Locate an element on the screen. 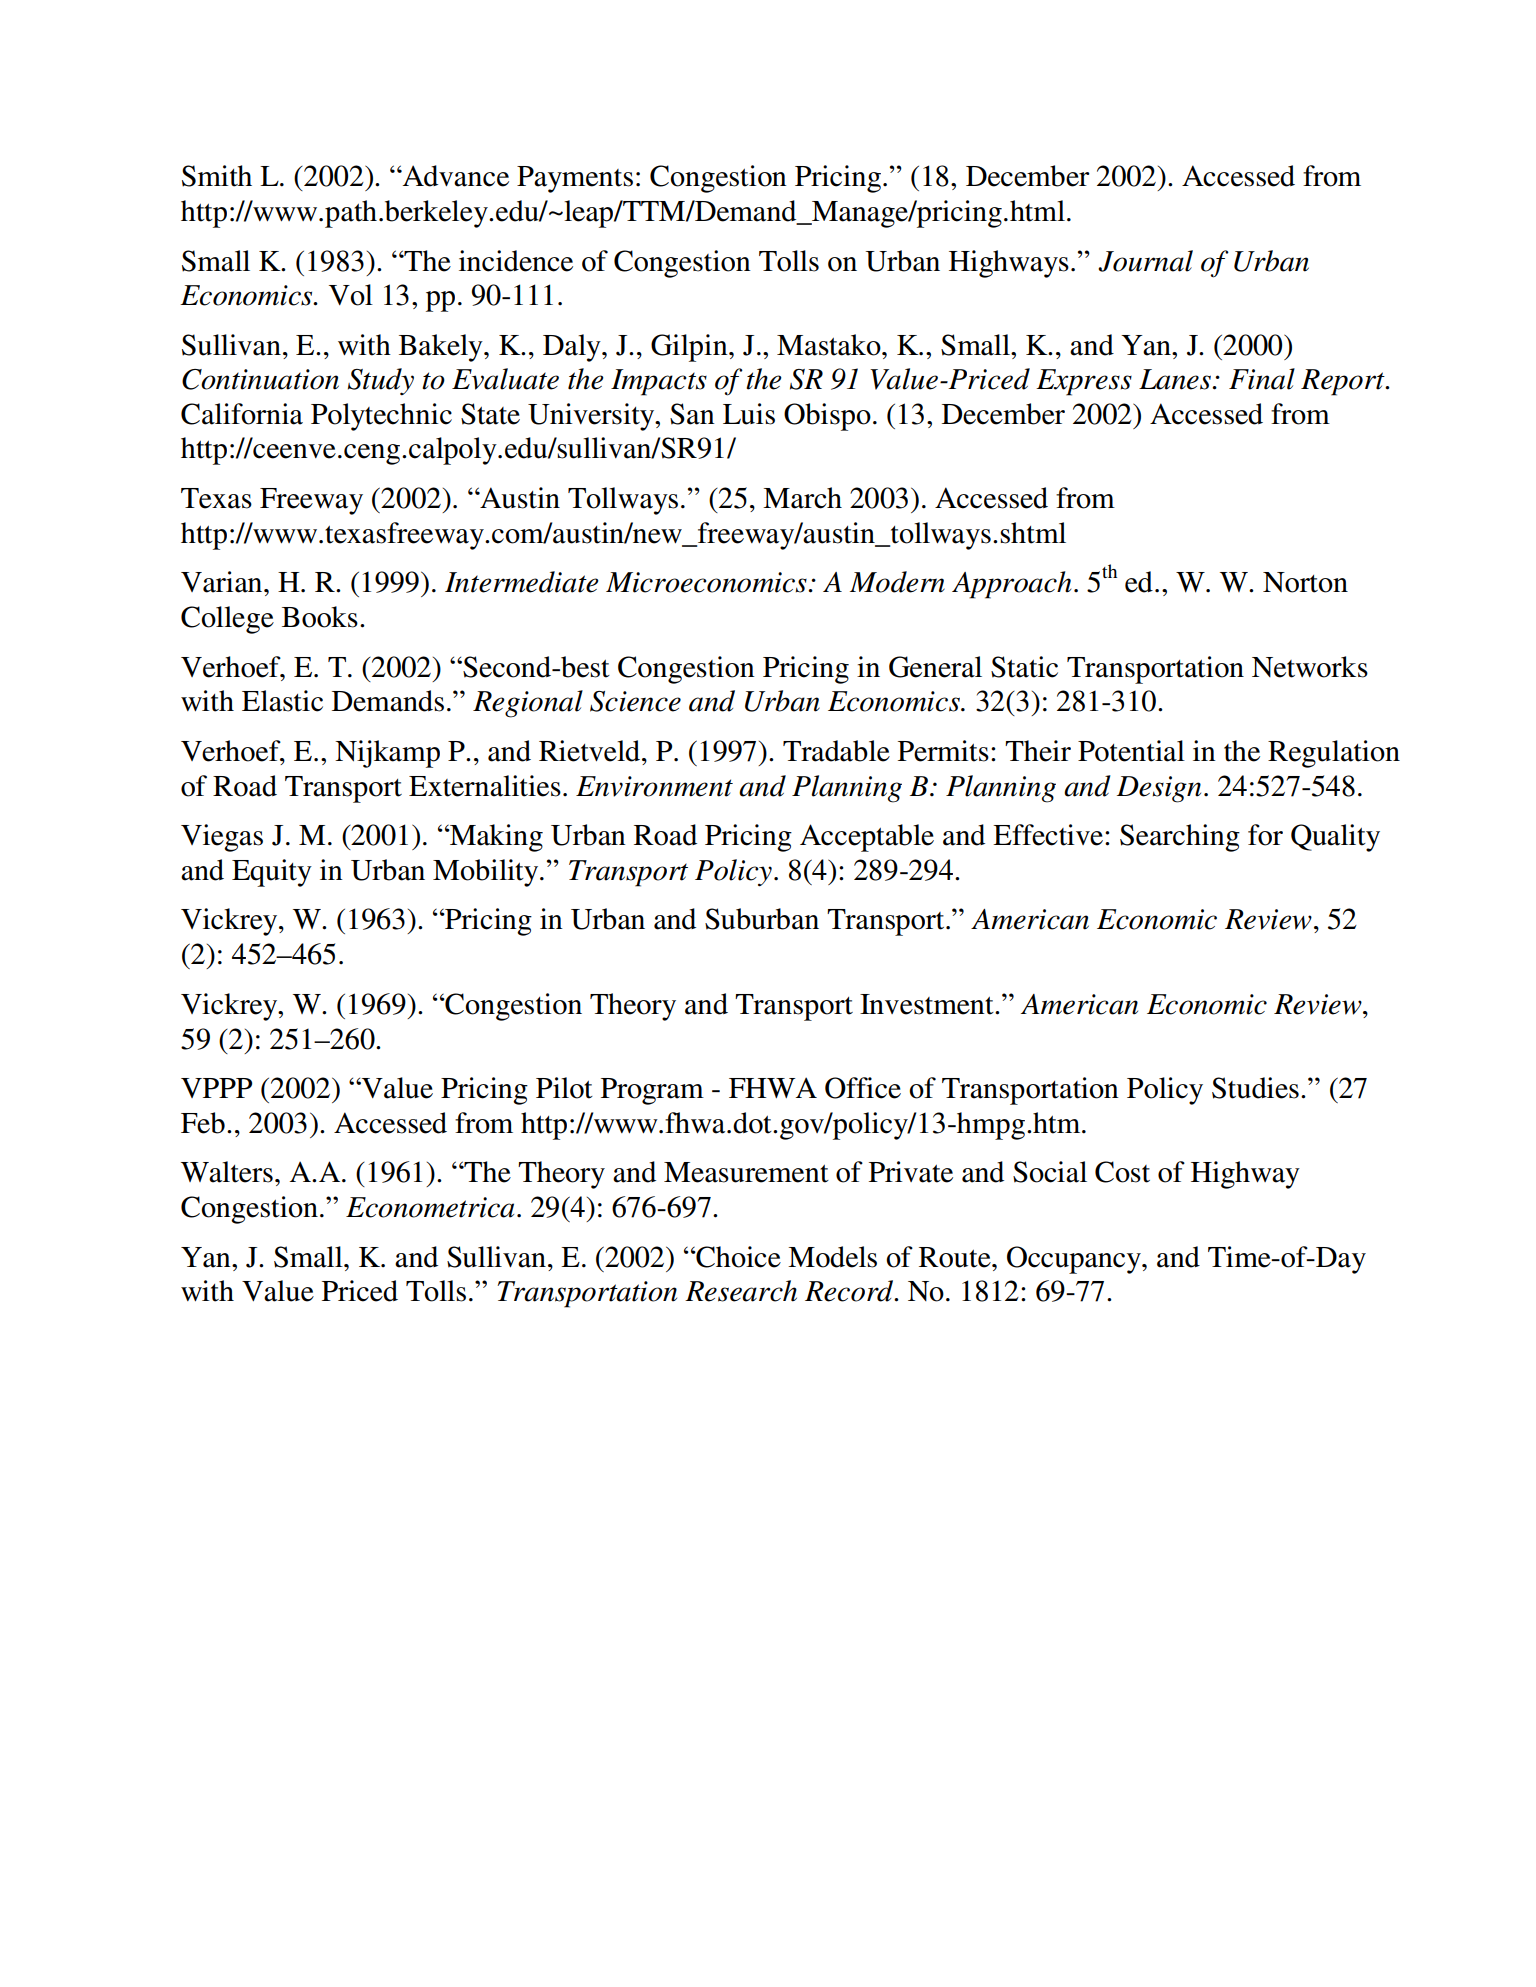 The width and height of the screenshot is (1536, 1987). Lanes is located at coordinates (1176, 379).
